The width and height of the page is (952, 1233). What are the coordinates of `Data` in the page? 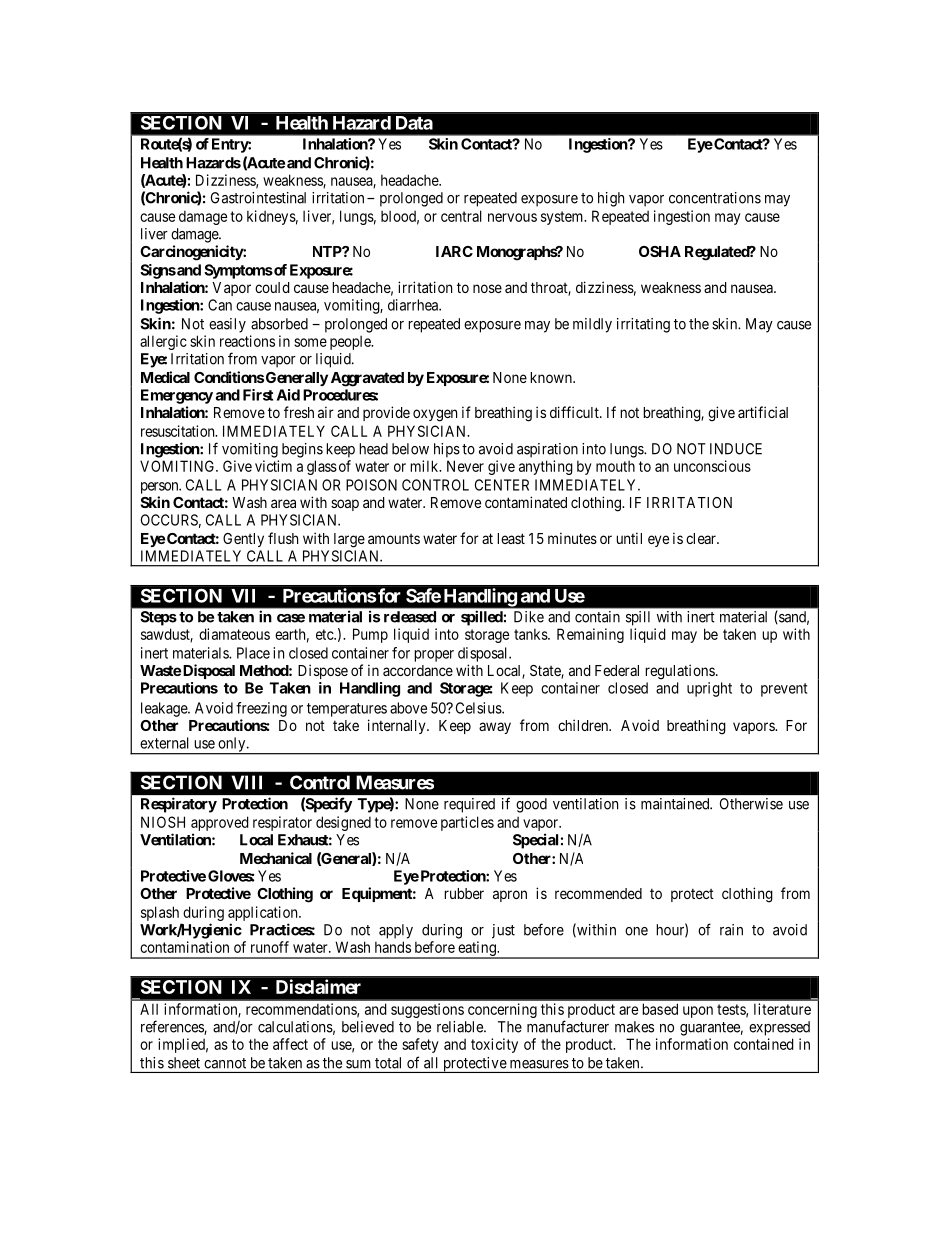 It's located at (414, 123).
